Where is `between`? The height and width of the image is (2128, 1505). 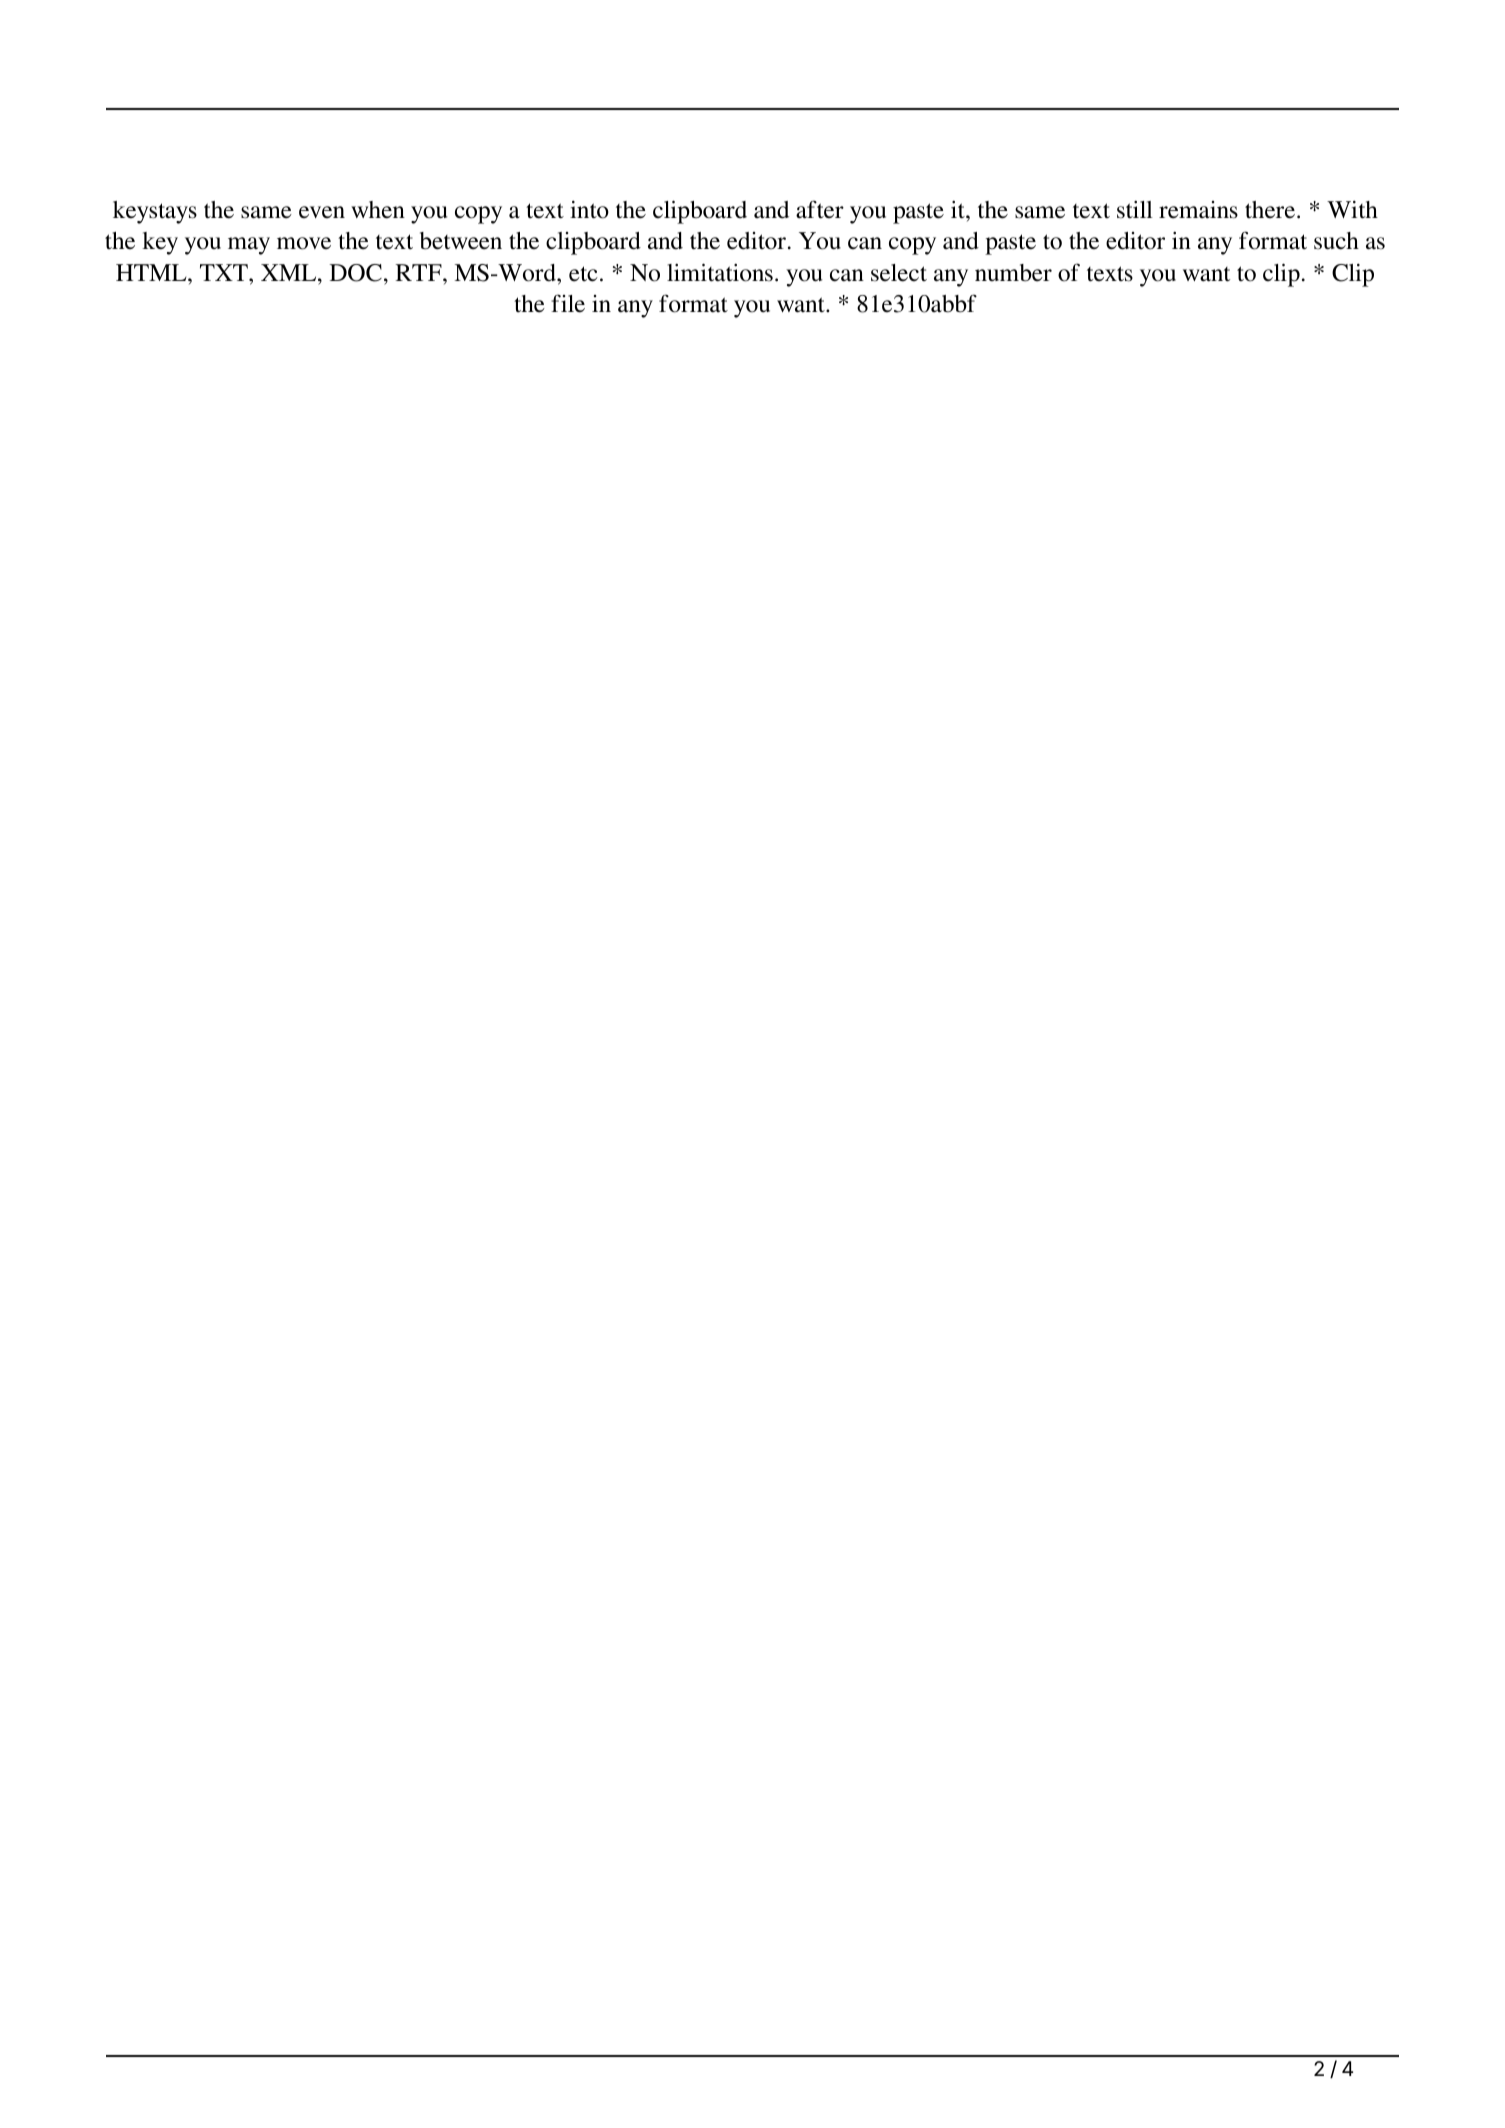
between is located at coordinates (461, 241).
